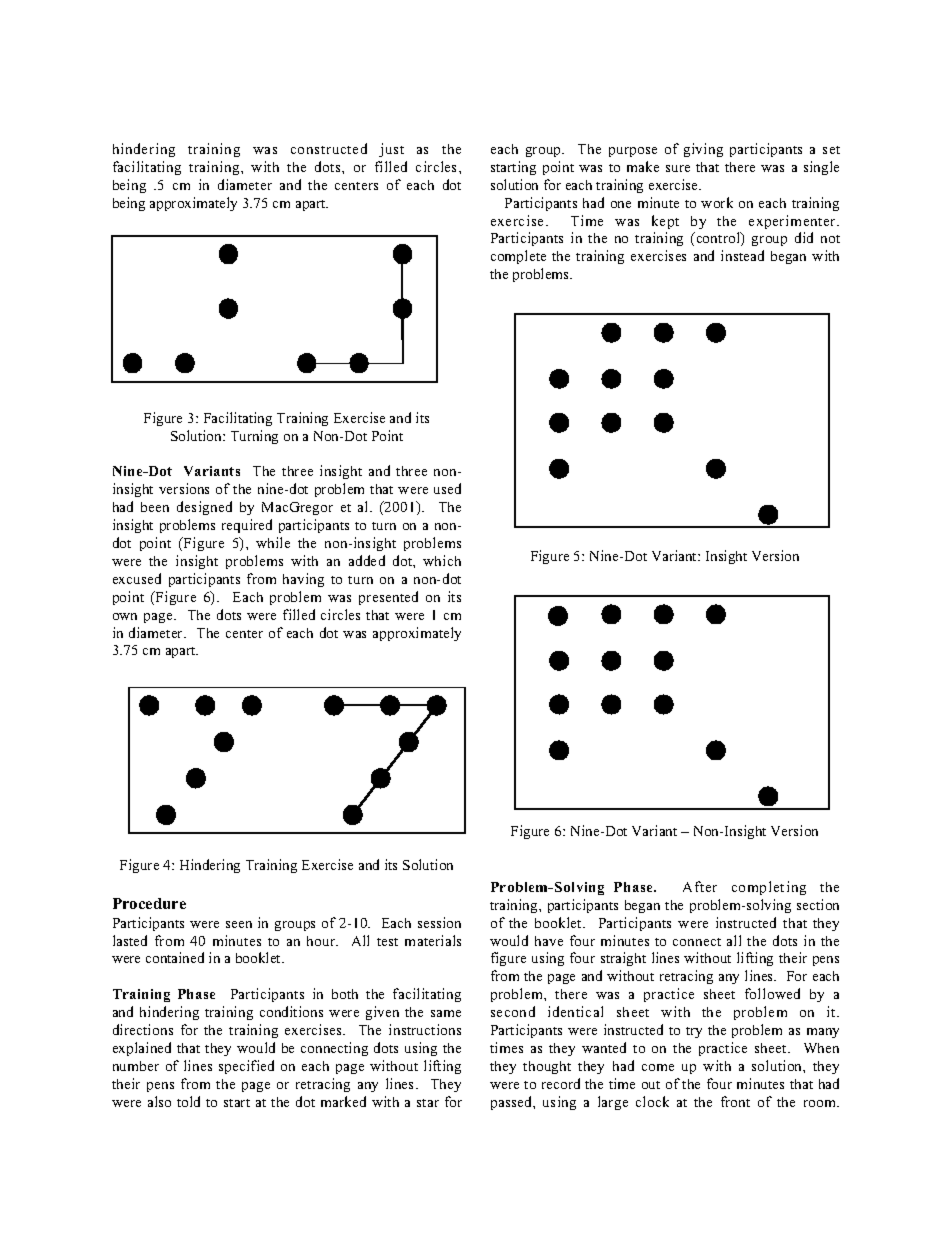 The height and width of the screenshot is (1233, 952). I want to click on which, so click(442, 560).
